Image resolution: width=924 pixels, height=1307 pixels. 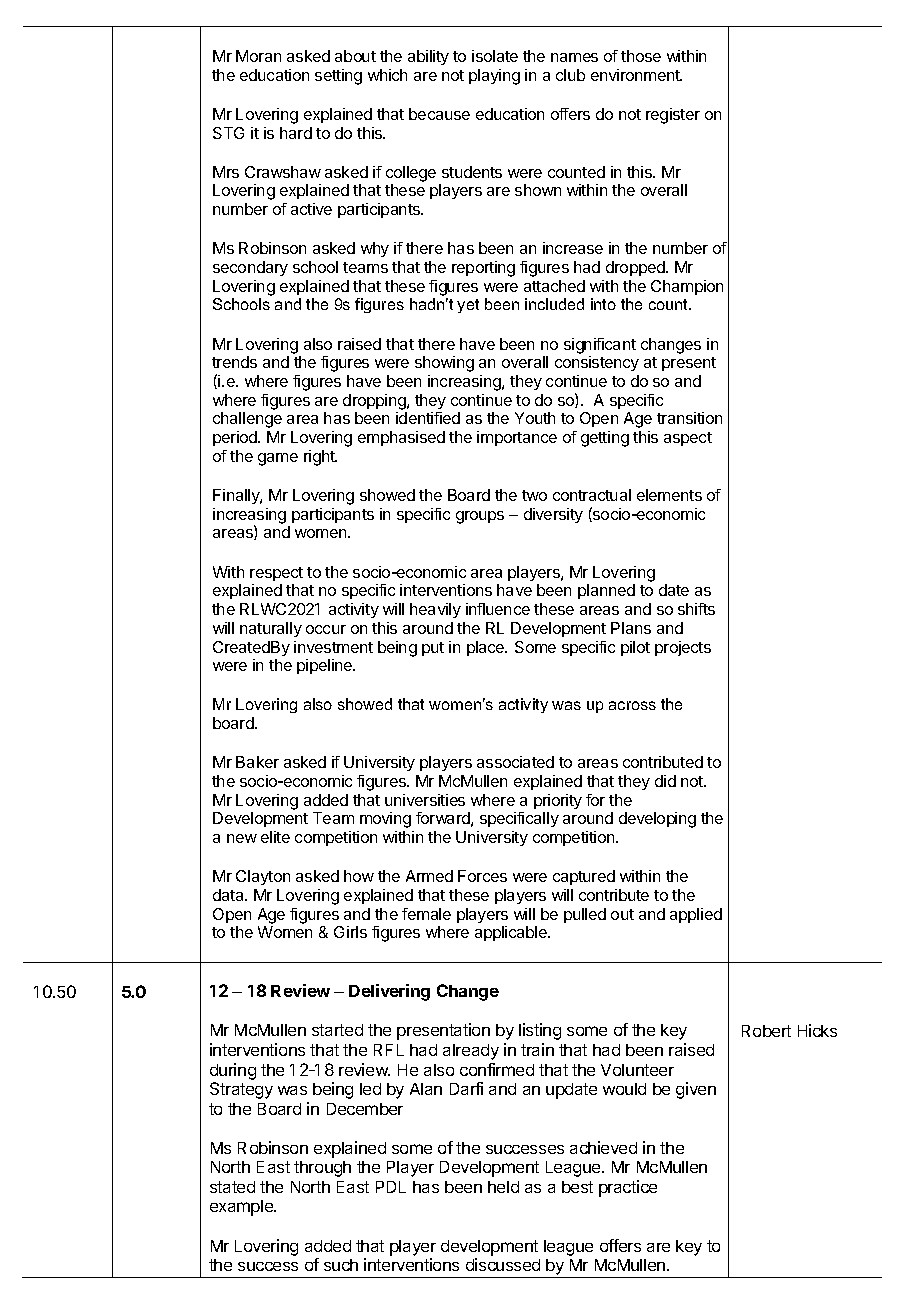 I want to click on applied, so click(x=696, y=915).
